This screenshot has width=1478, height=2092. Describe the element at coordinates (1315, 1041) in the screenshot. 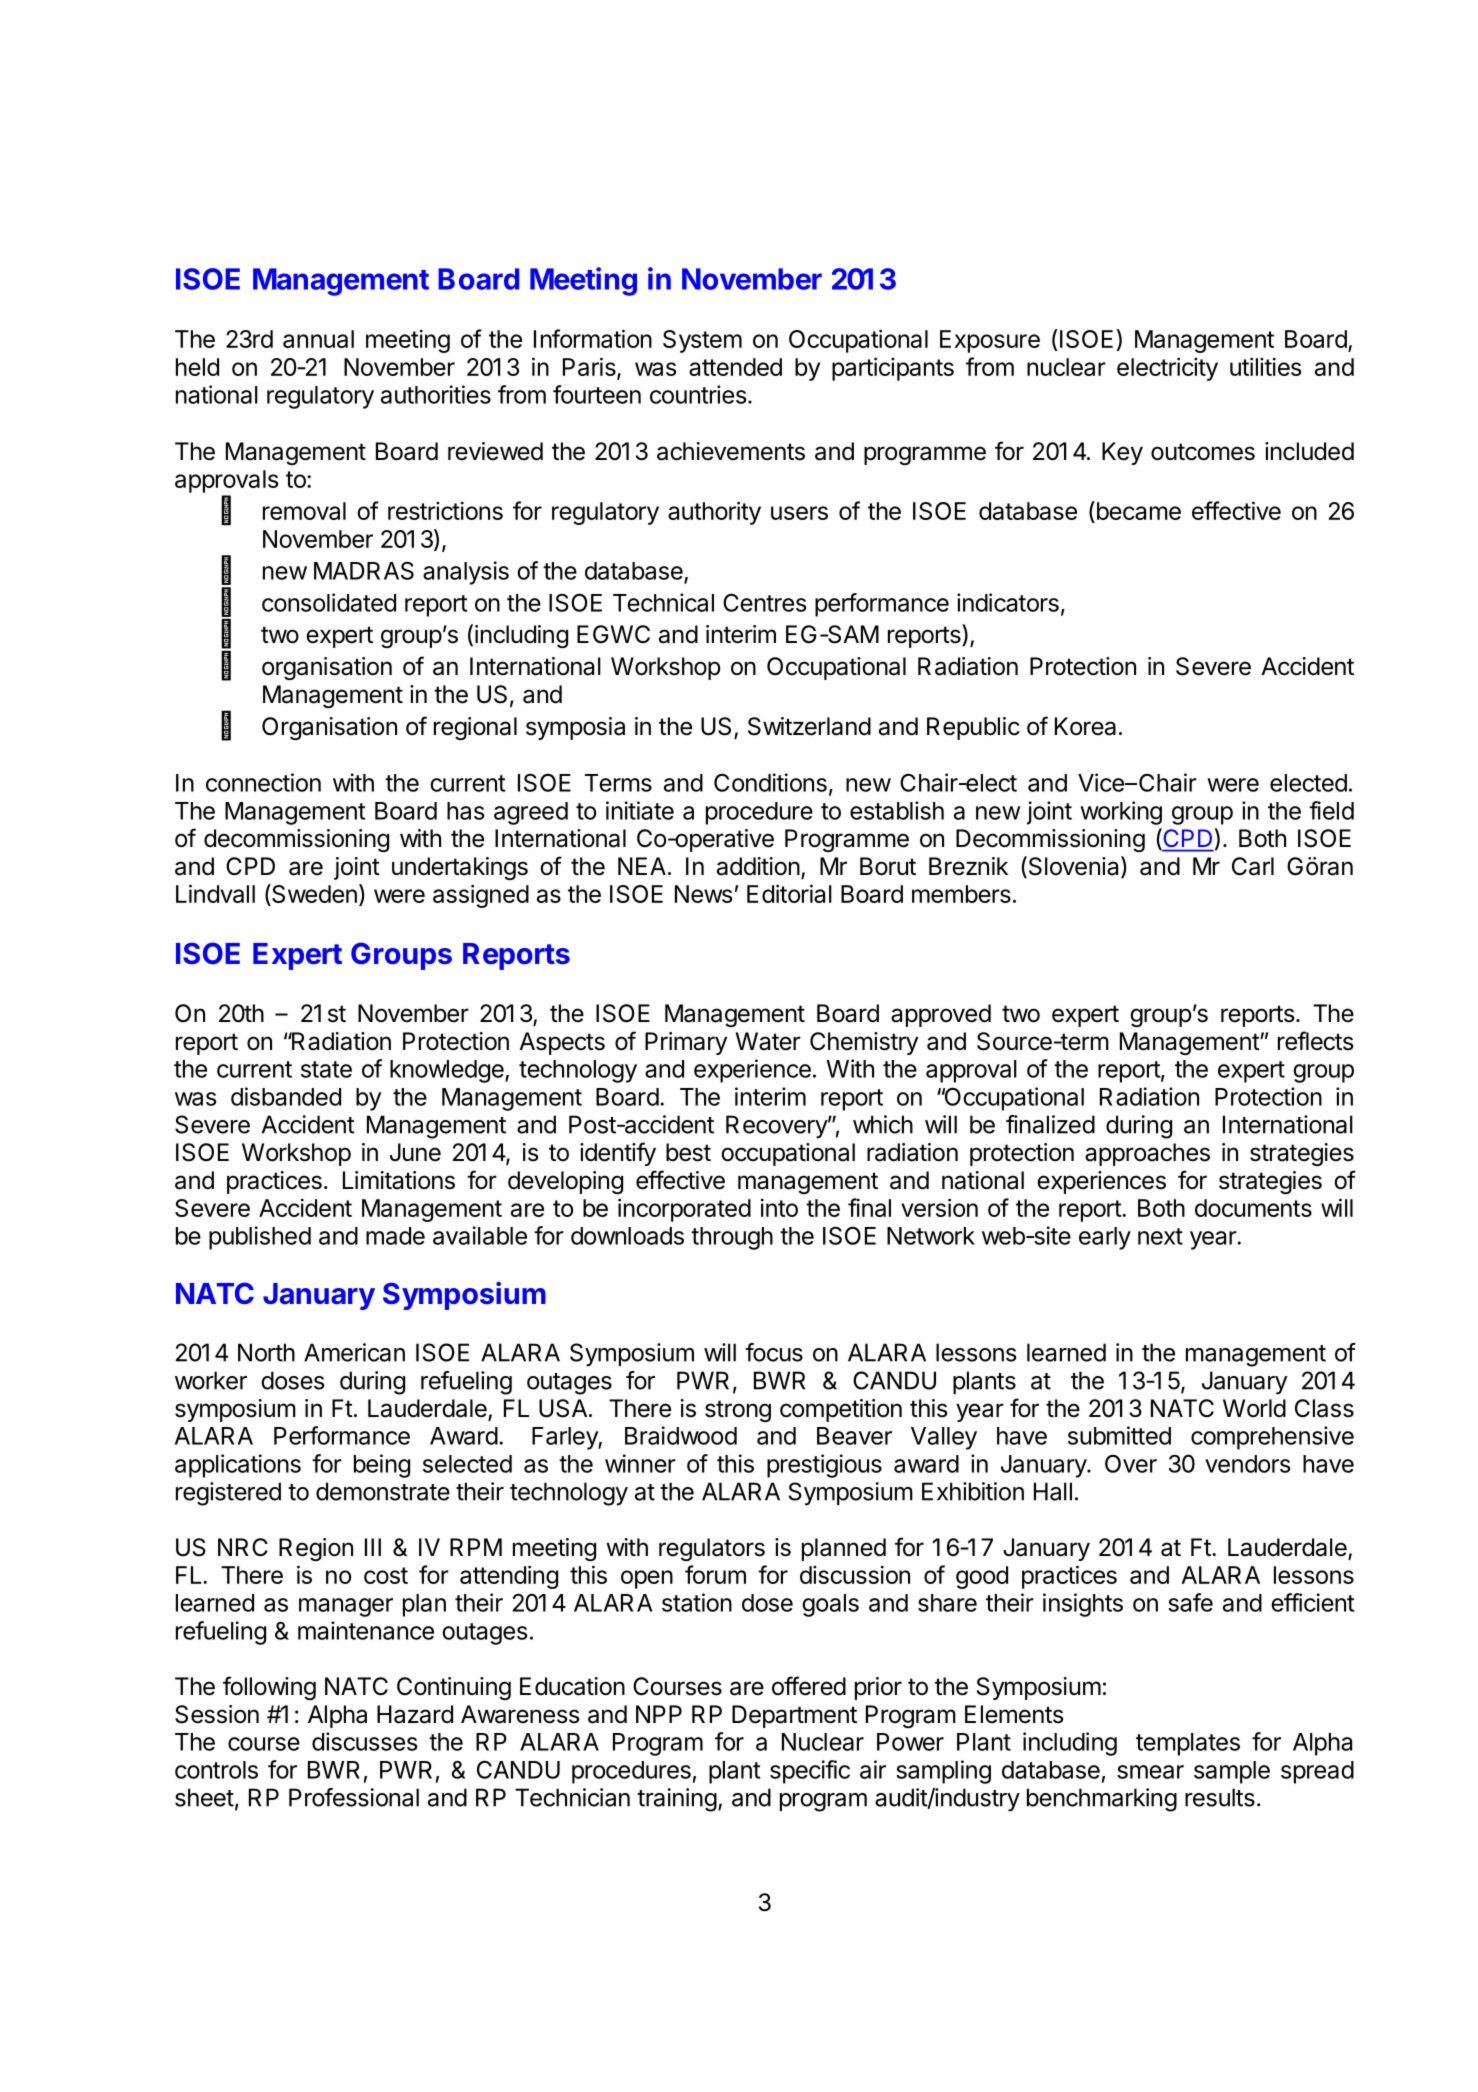

I see `reflects` at that location.
